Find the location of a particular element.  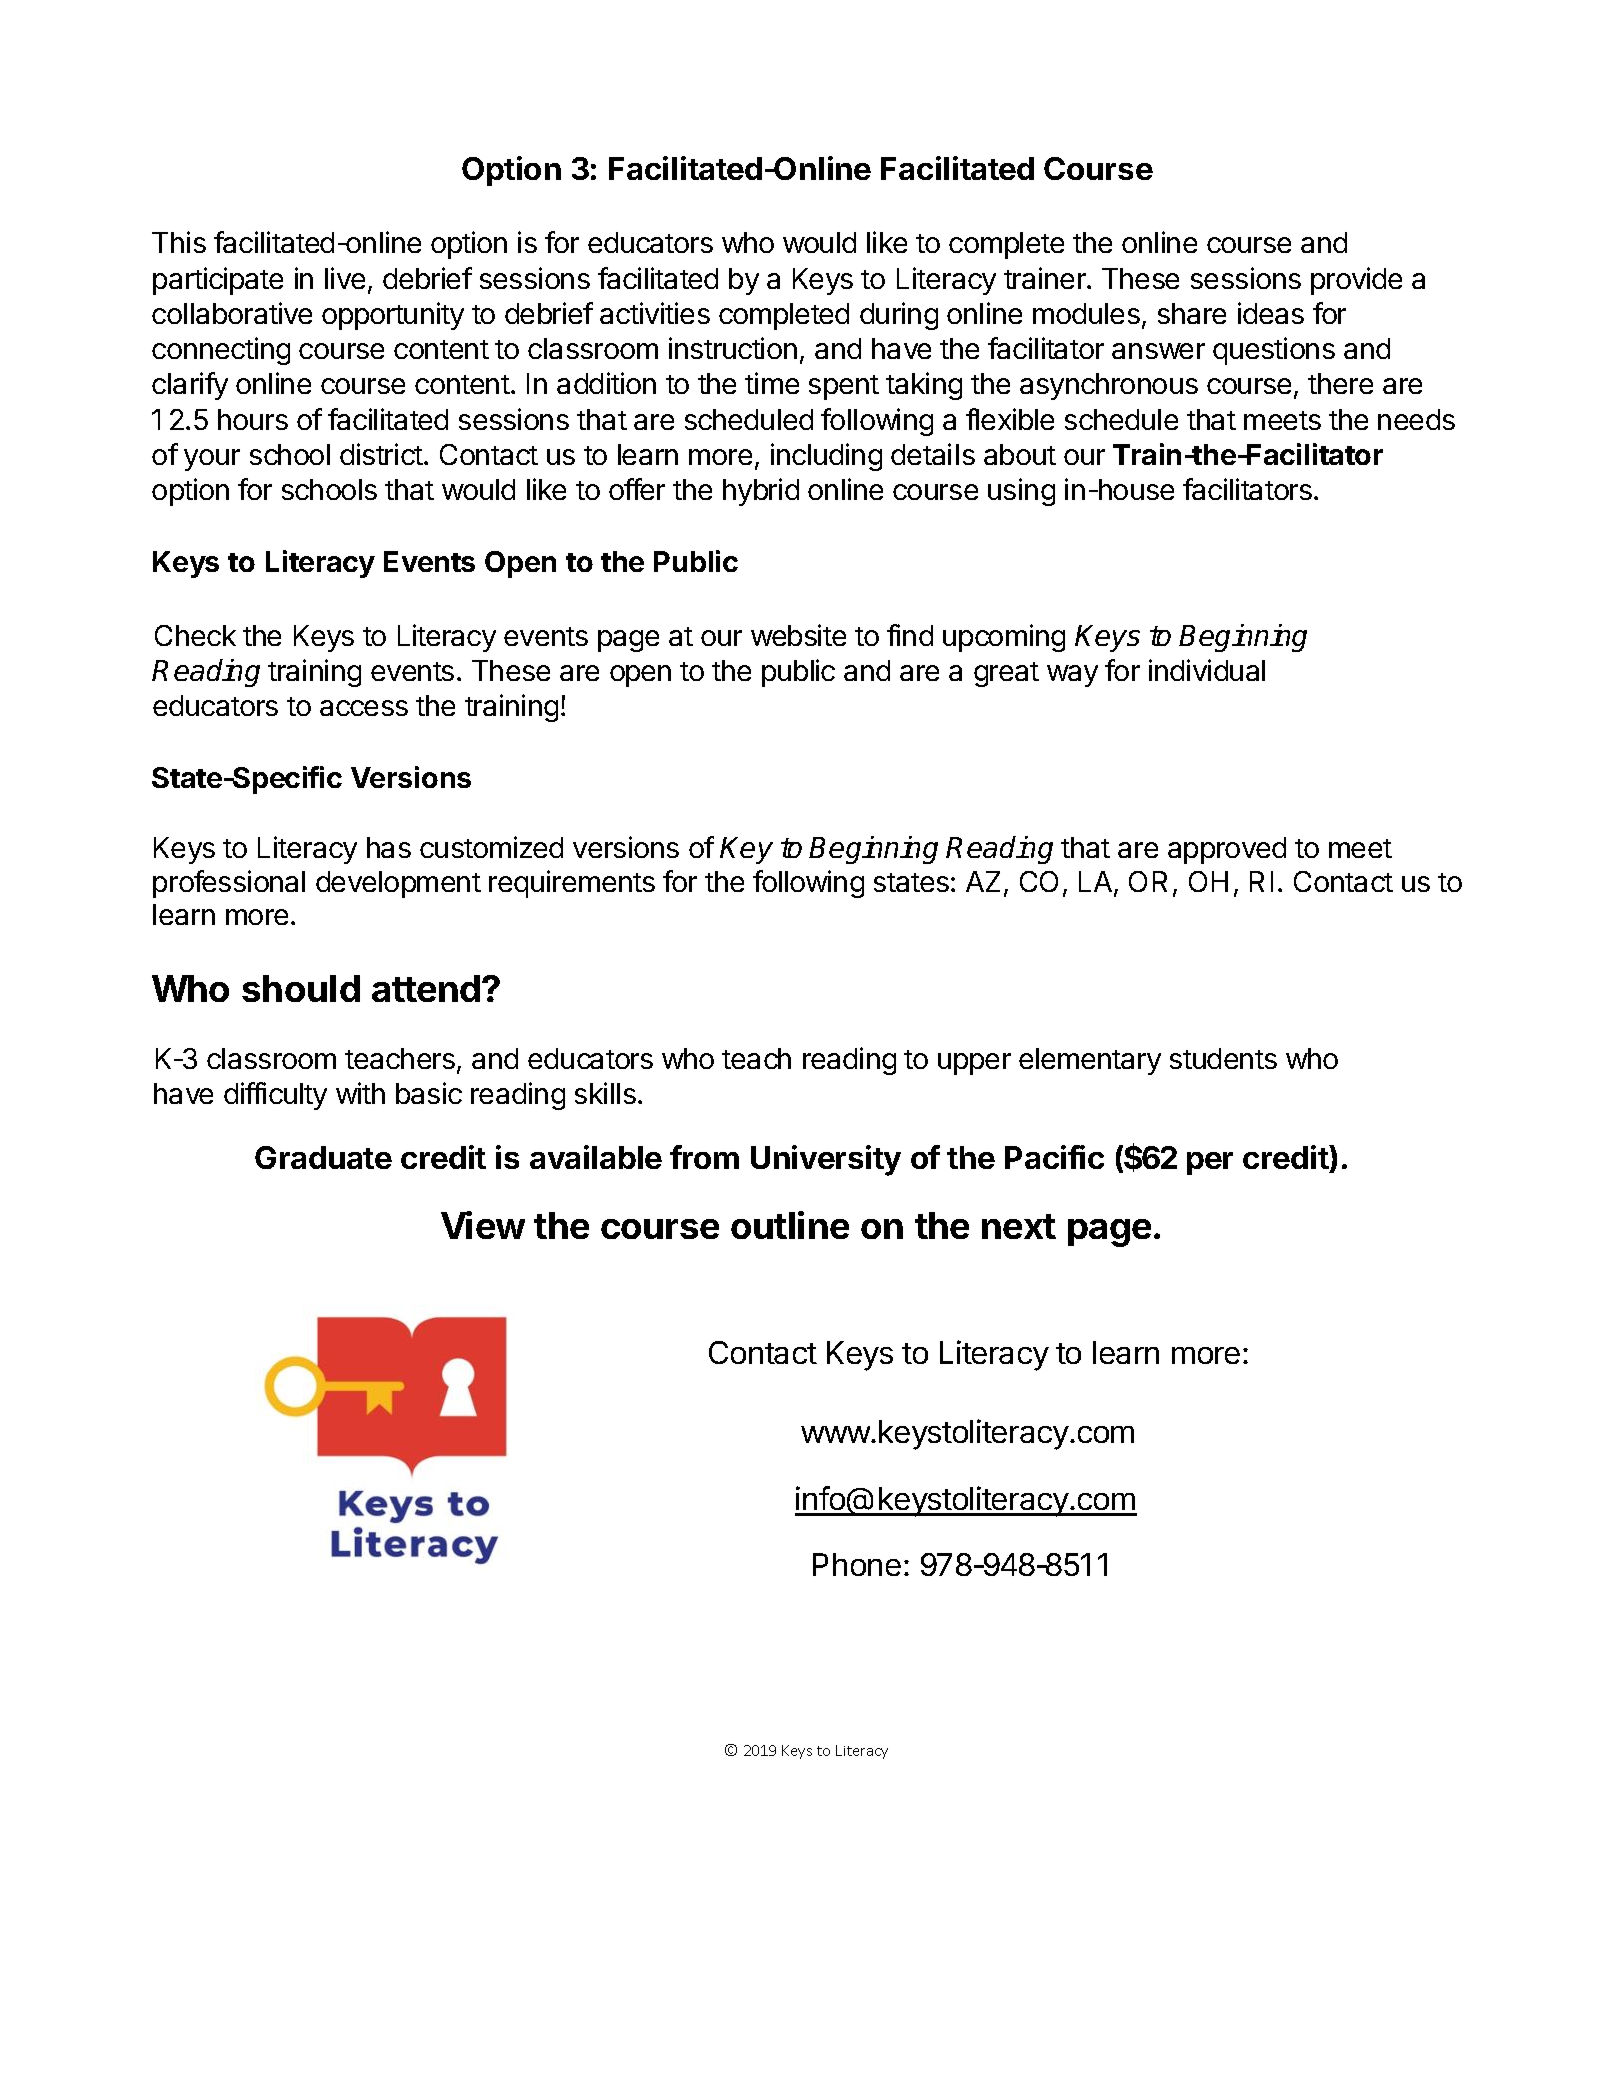

students is located at coordinates (1223, 1058).
